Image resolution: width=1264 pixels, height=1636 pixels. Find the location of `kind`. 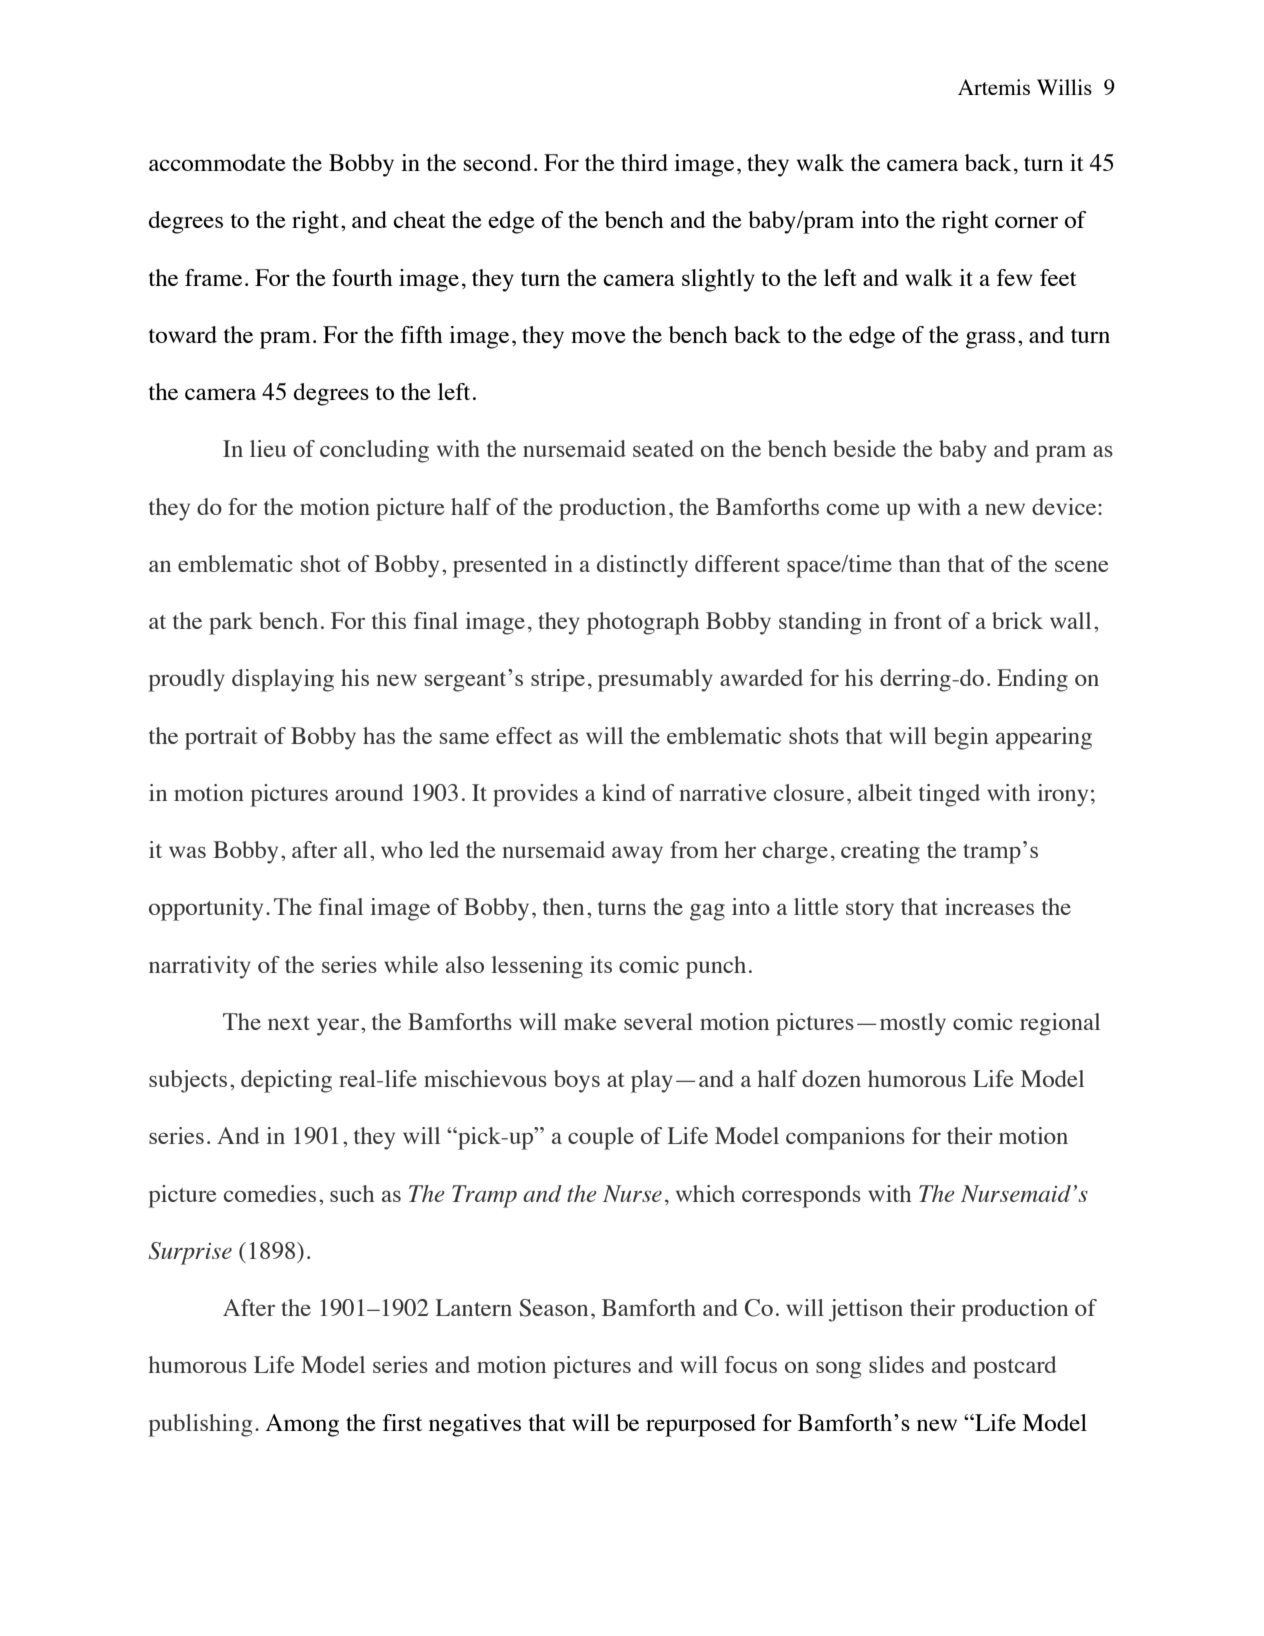

kind is located at coordinates (624, 792).
